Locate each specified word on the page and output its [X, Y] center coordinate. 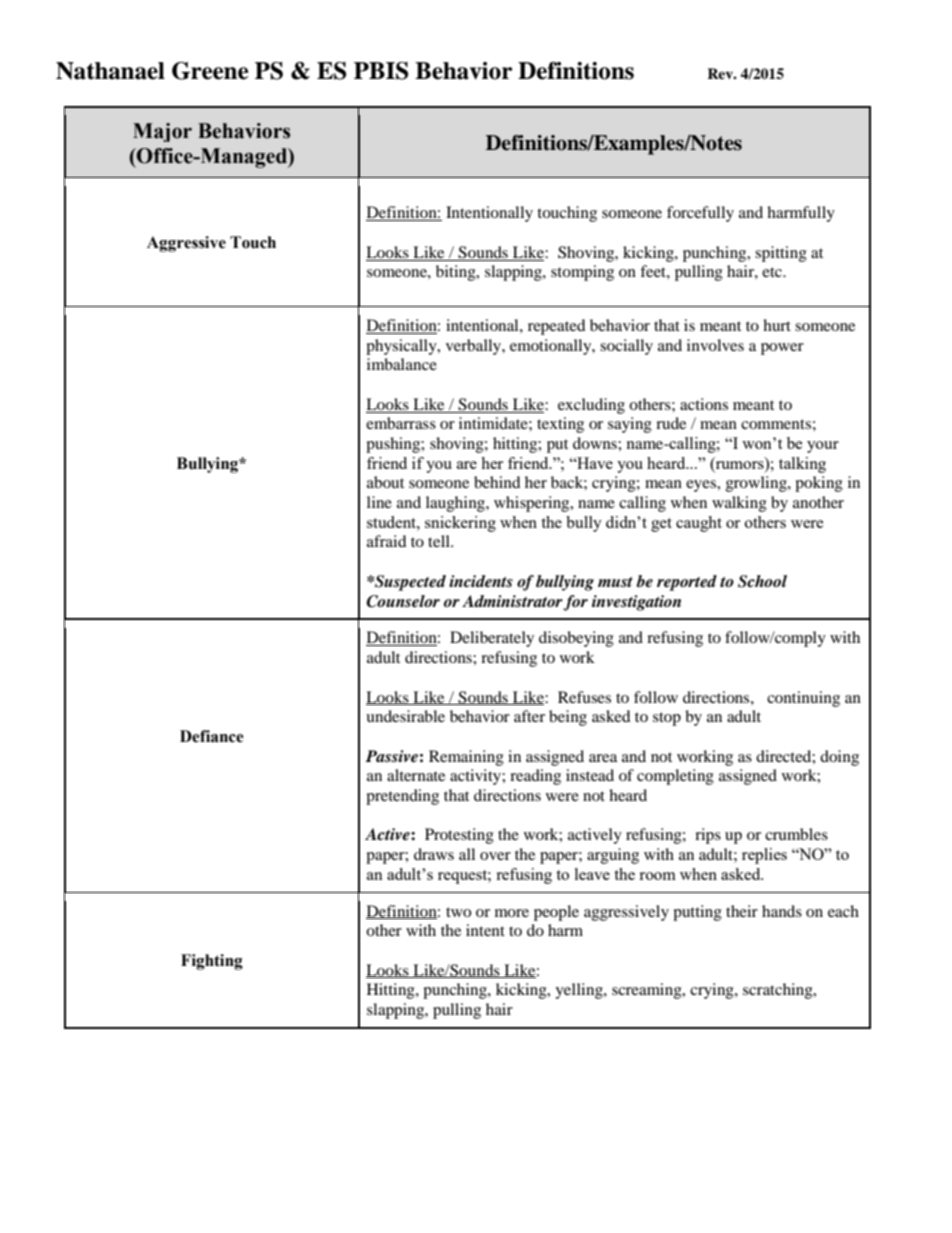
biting [457, 273]
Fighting [212, 962]
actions [704, 404]
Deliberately [492, 639]
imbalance [402, 364]
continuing [803, 699]
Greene [210, 71]
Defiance [212, 736]
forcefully [700, 214]
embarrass [401, 423]
